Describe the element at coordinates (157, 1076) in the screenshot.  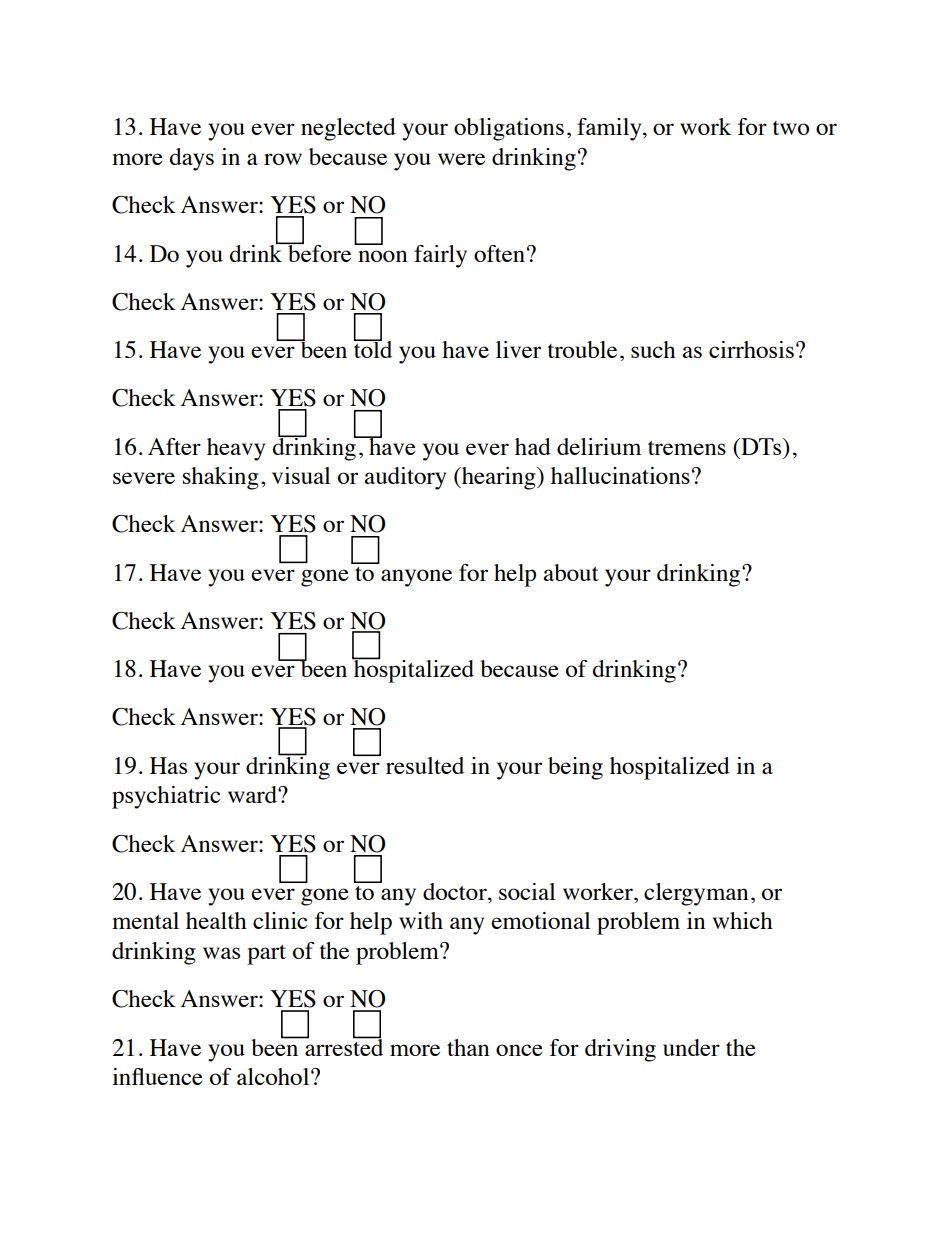
I see `influence` at that location.
